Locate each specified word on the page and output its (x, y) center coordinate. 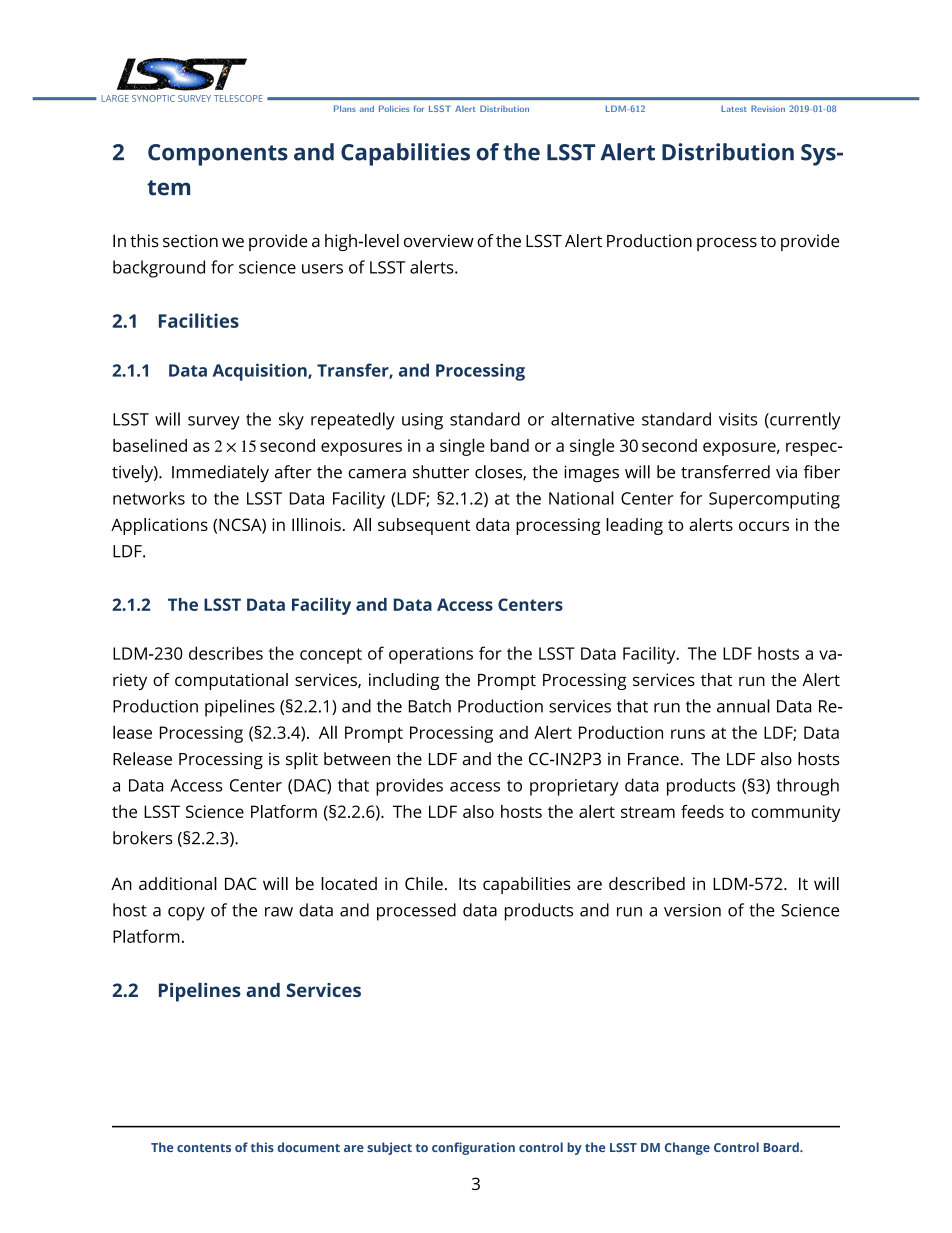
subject (389, 1148)
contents (204, 1148)
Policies (394, 108)
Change (687, 1148)
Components (218, 155)
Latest (734, 109)
